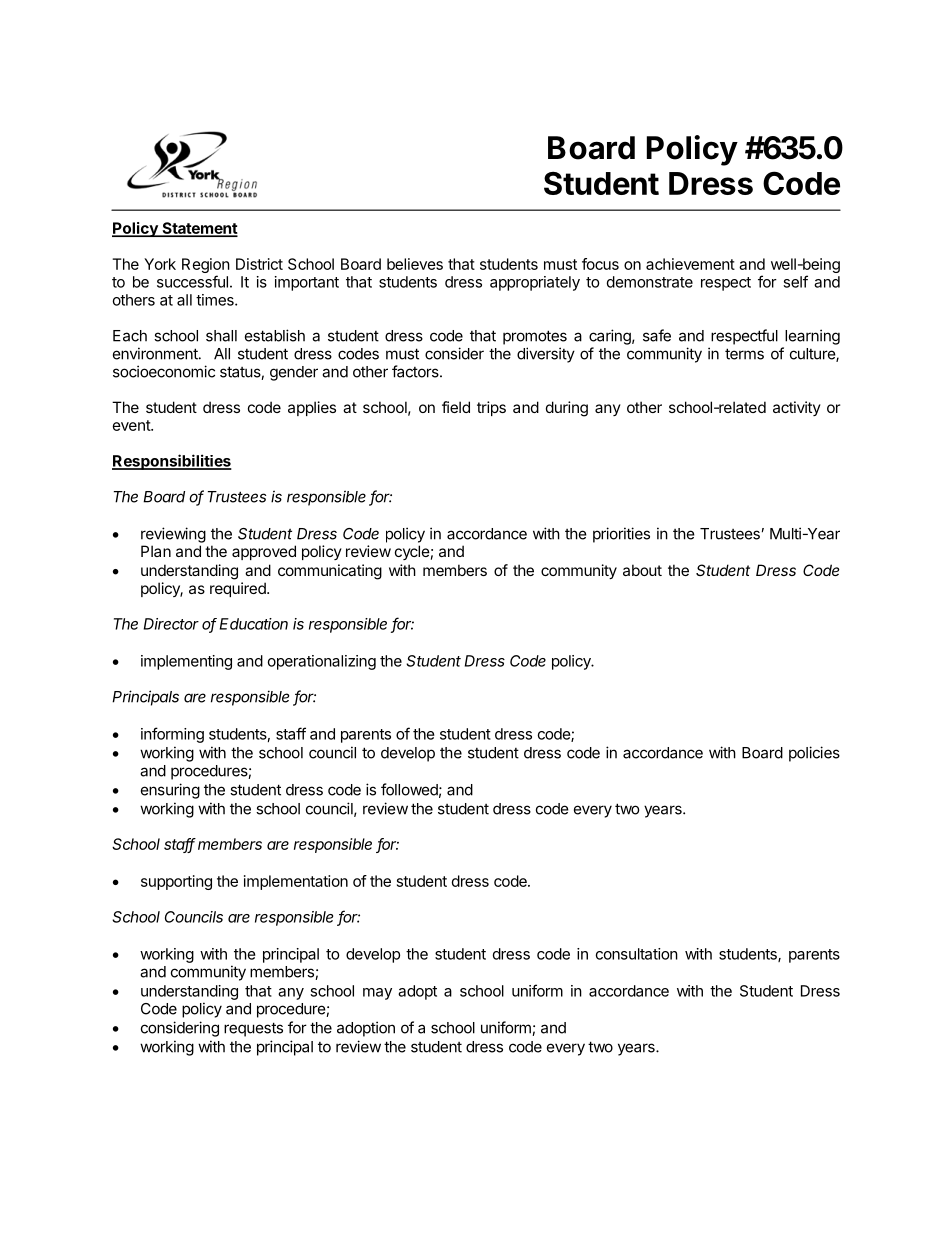 The height and width of the document is (1233, 952). What do you see at coordinates (412, 552) in the document?
I see `cycle` at bounding box center [412, 552].
